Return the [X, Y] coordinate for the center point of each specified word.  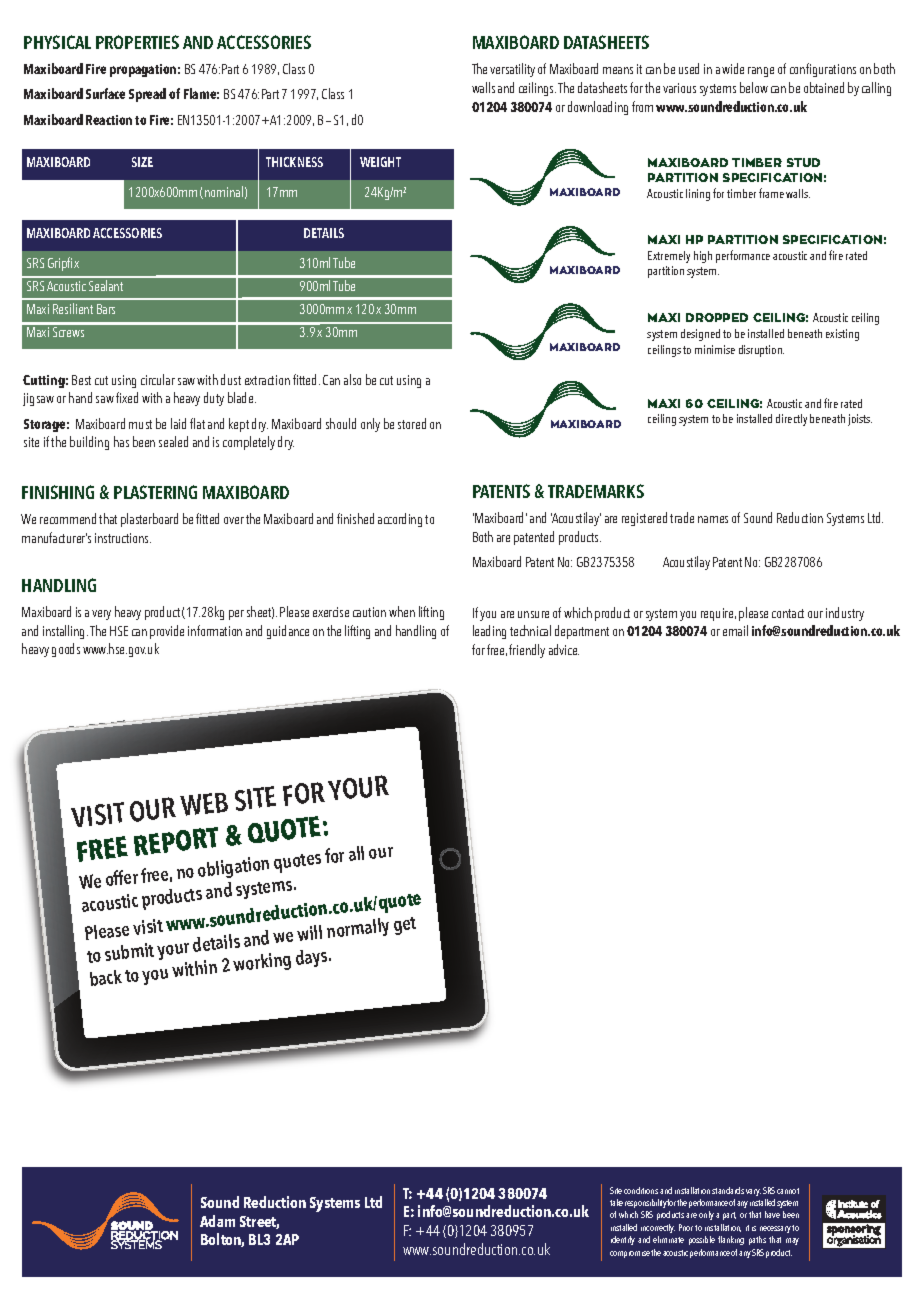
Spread [147, 95]
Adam [217, 1221]
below [754, 87]
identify [623, 1240]
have [772, 1214]
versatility [512, 70]
